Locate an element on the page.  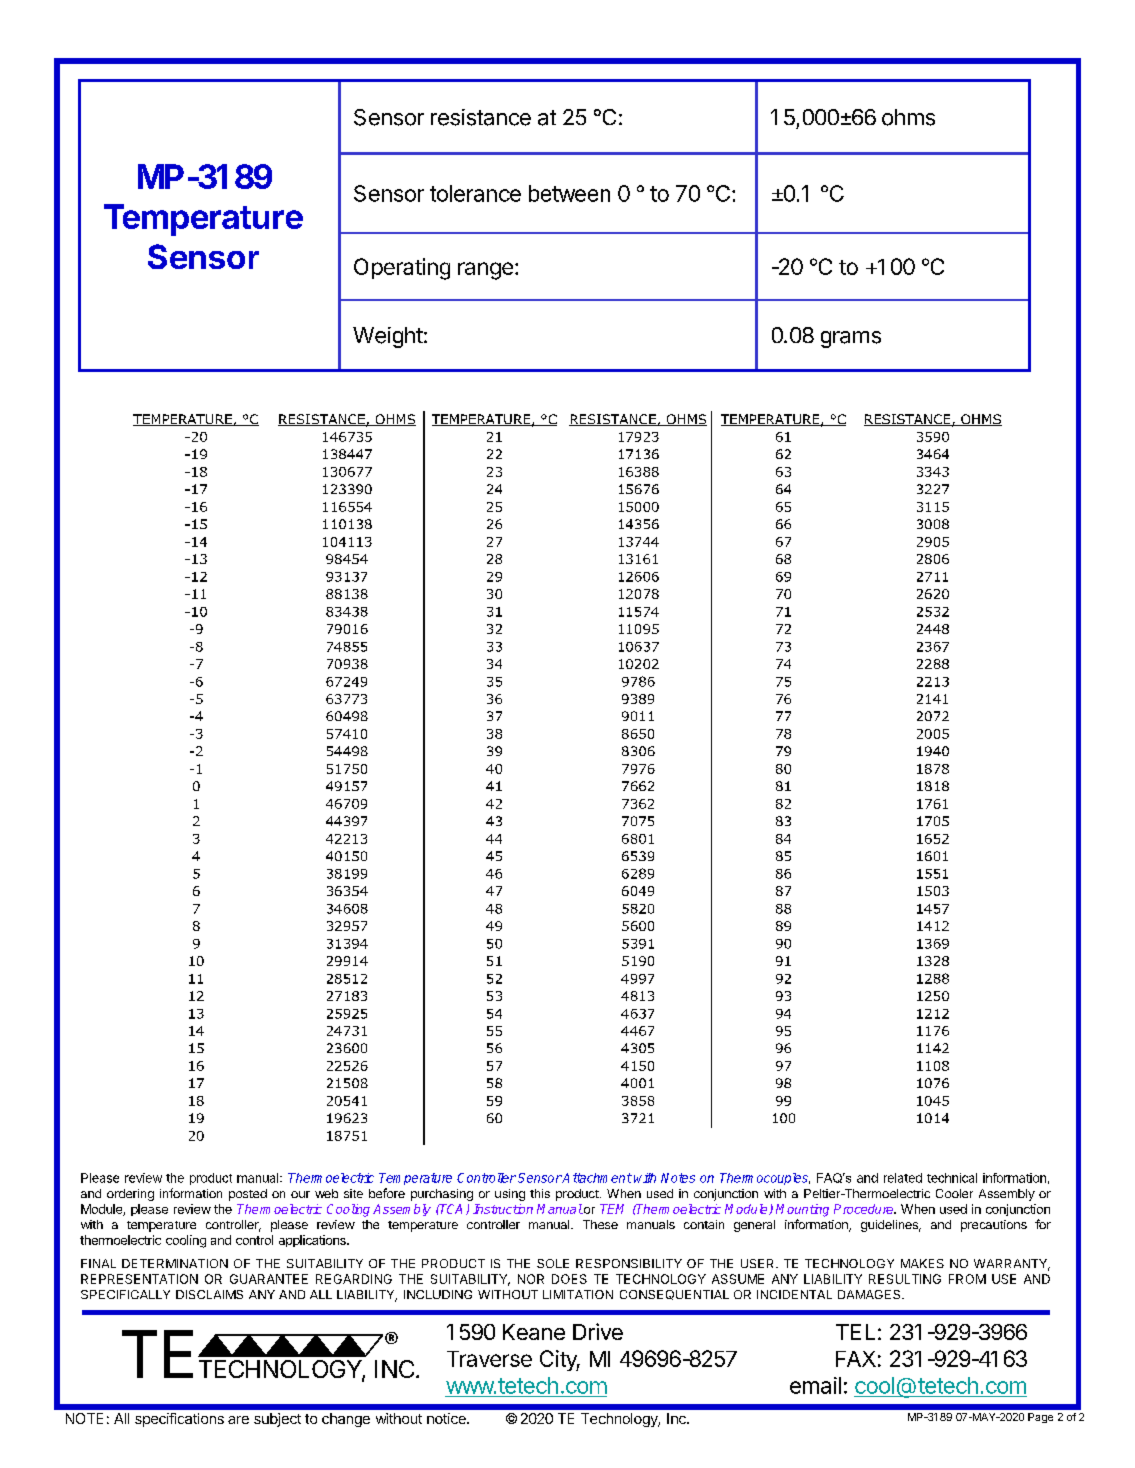
Attachment is located at coordinates (596, 1178).
